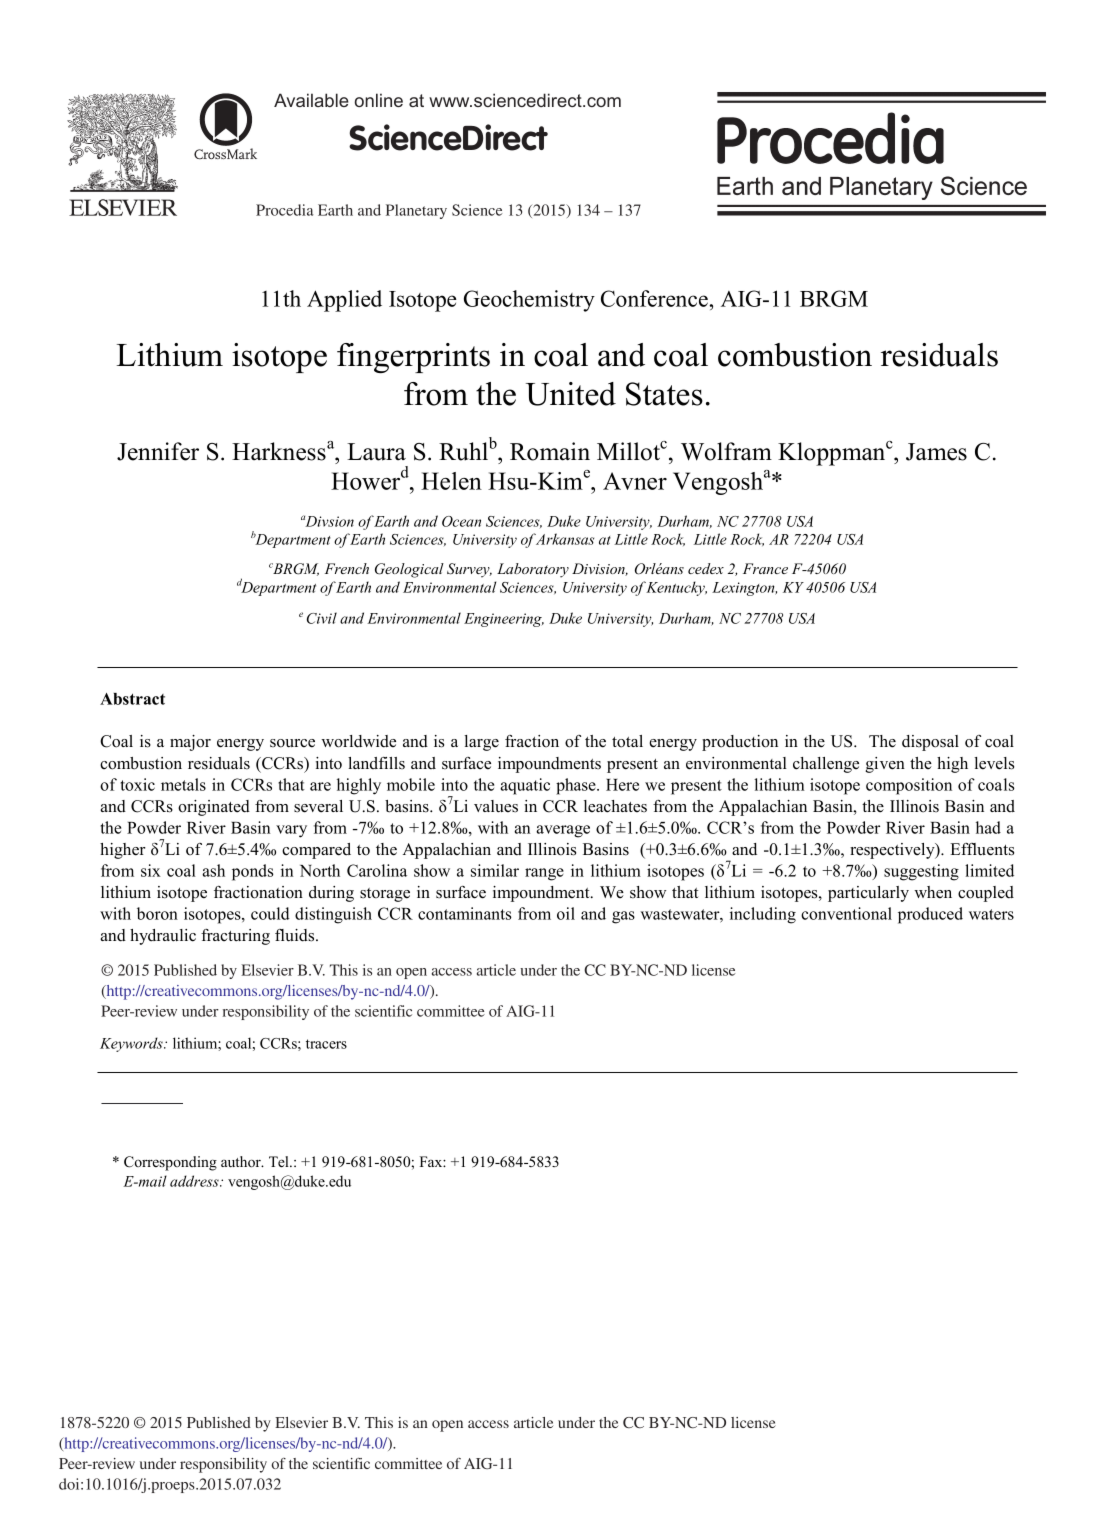 This document has width=1120, height=1529. I want to click on originated, so click(214, 808).
